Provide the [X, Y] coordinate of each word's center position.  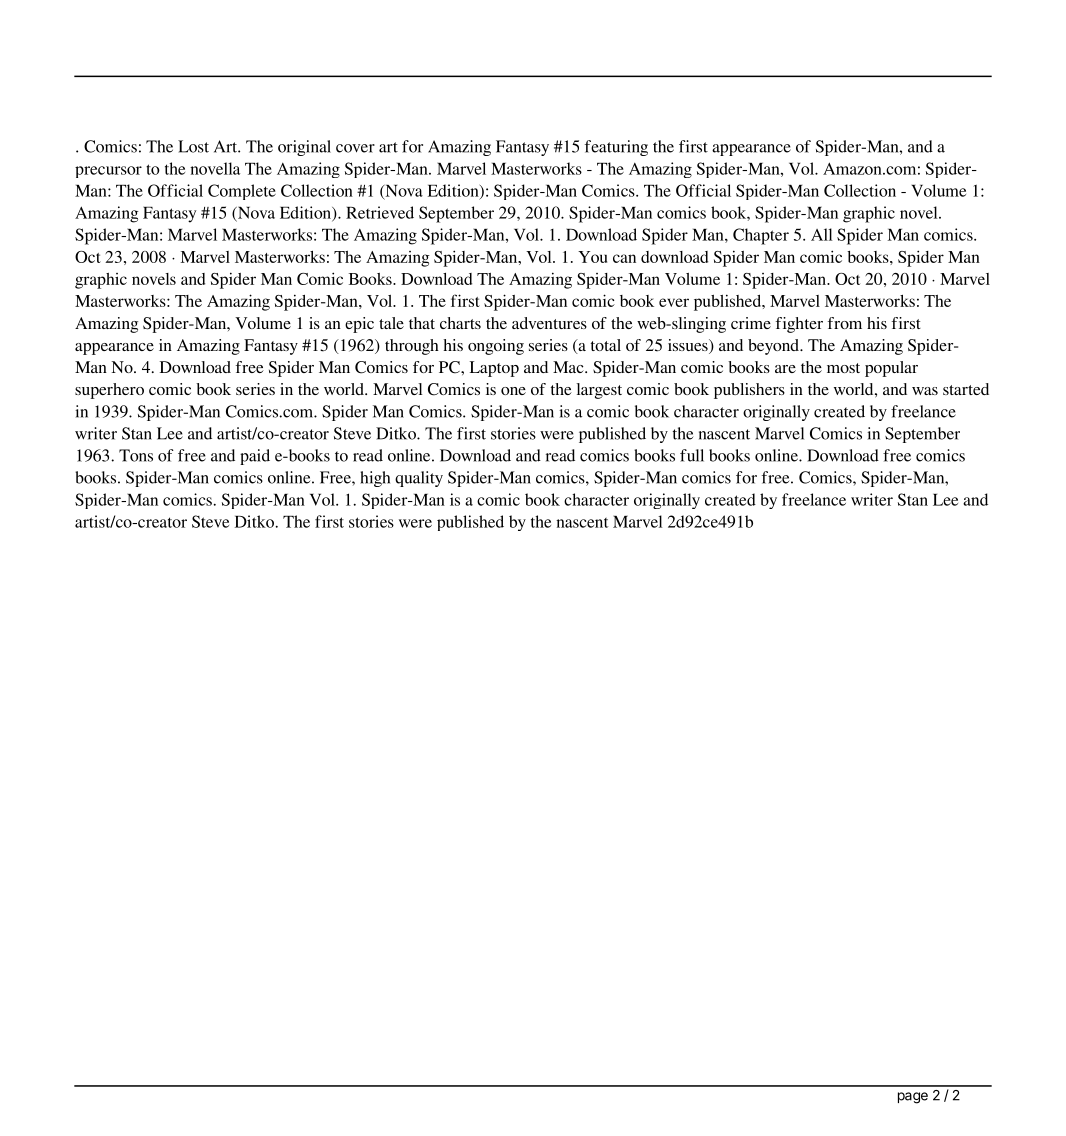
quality [419, 479]
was [925, 391]
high [375, 479]
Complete [242, 192]
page [913, 1098]
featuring [616, 148]
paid [255, 457]
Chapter [761, 236]
